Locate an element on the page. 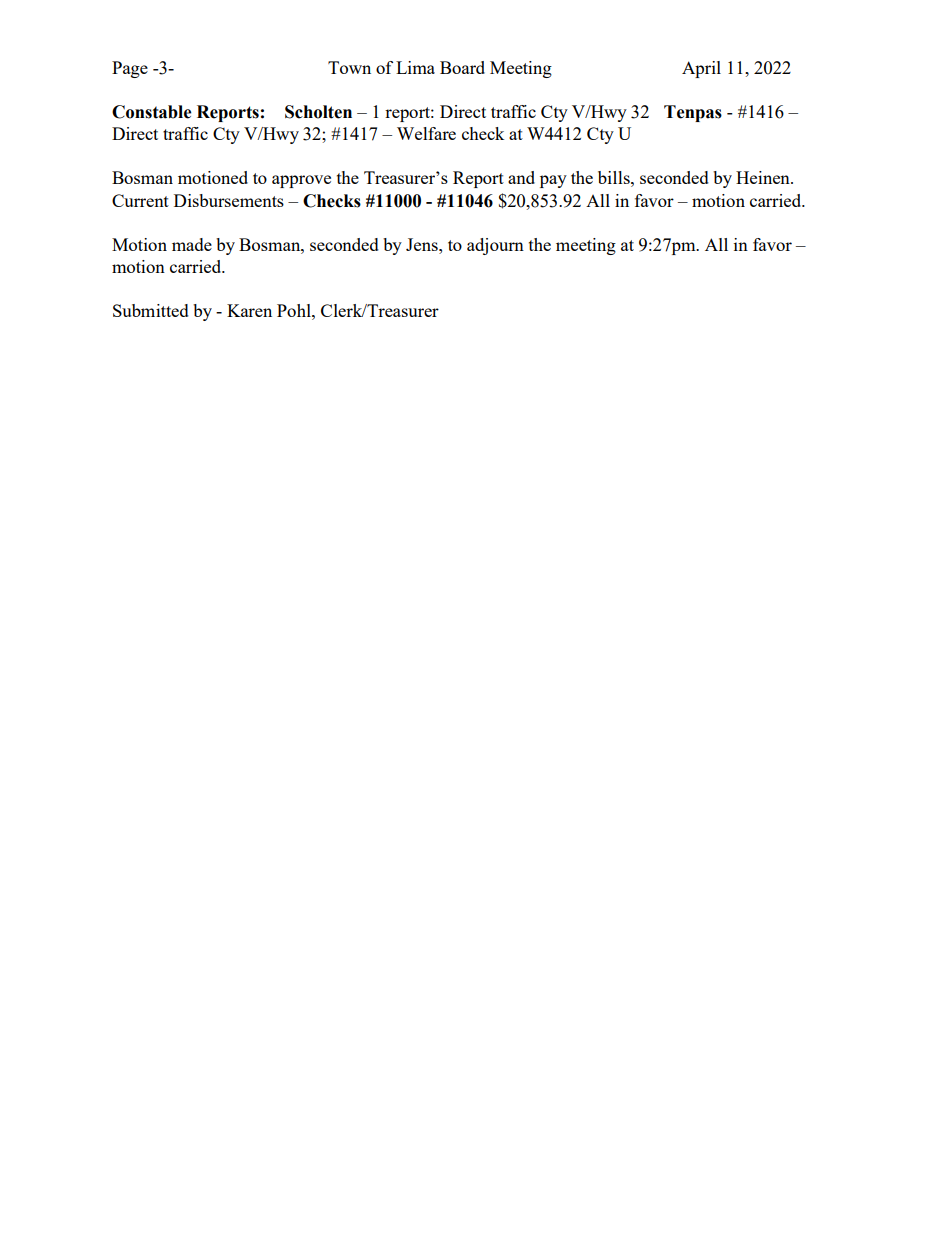 This page has width=952, height=1233. April is located at coordinates (701, 69).
